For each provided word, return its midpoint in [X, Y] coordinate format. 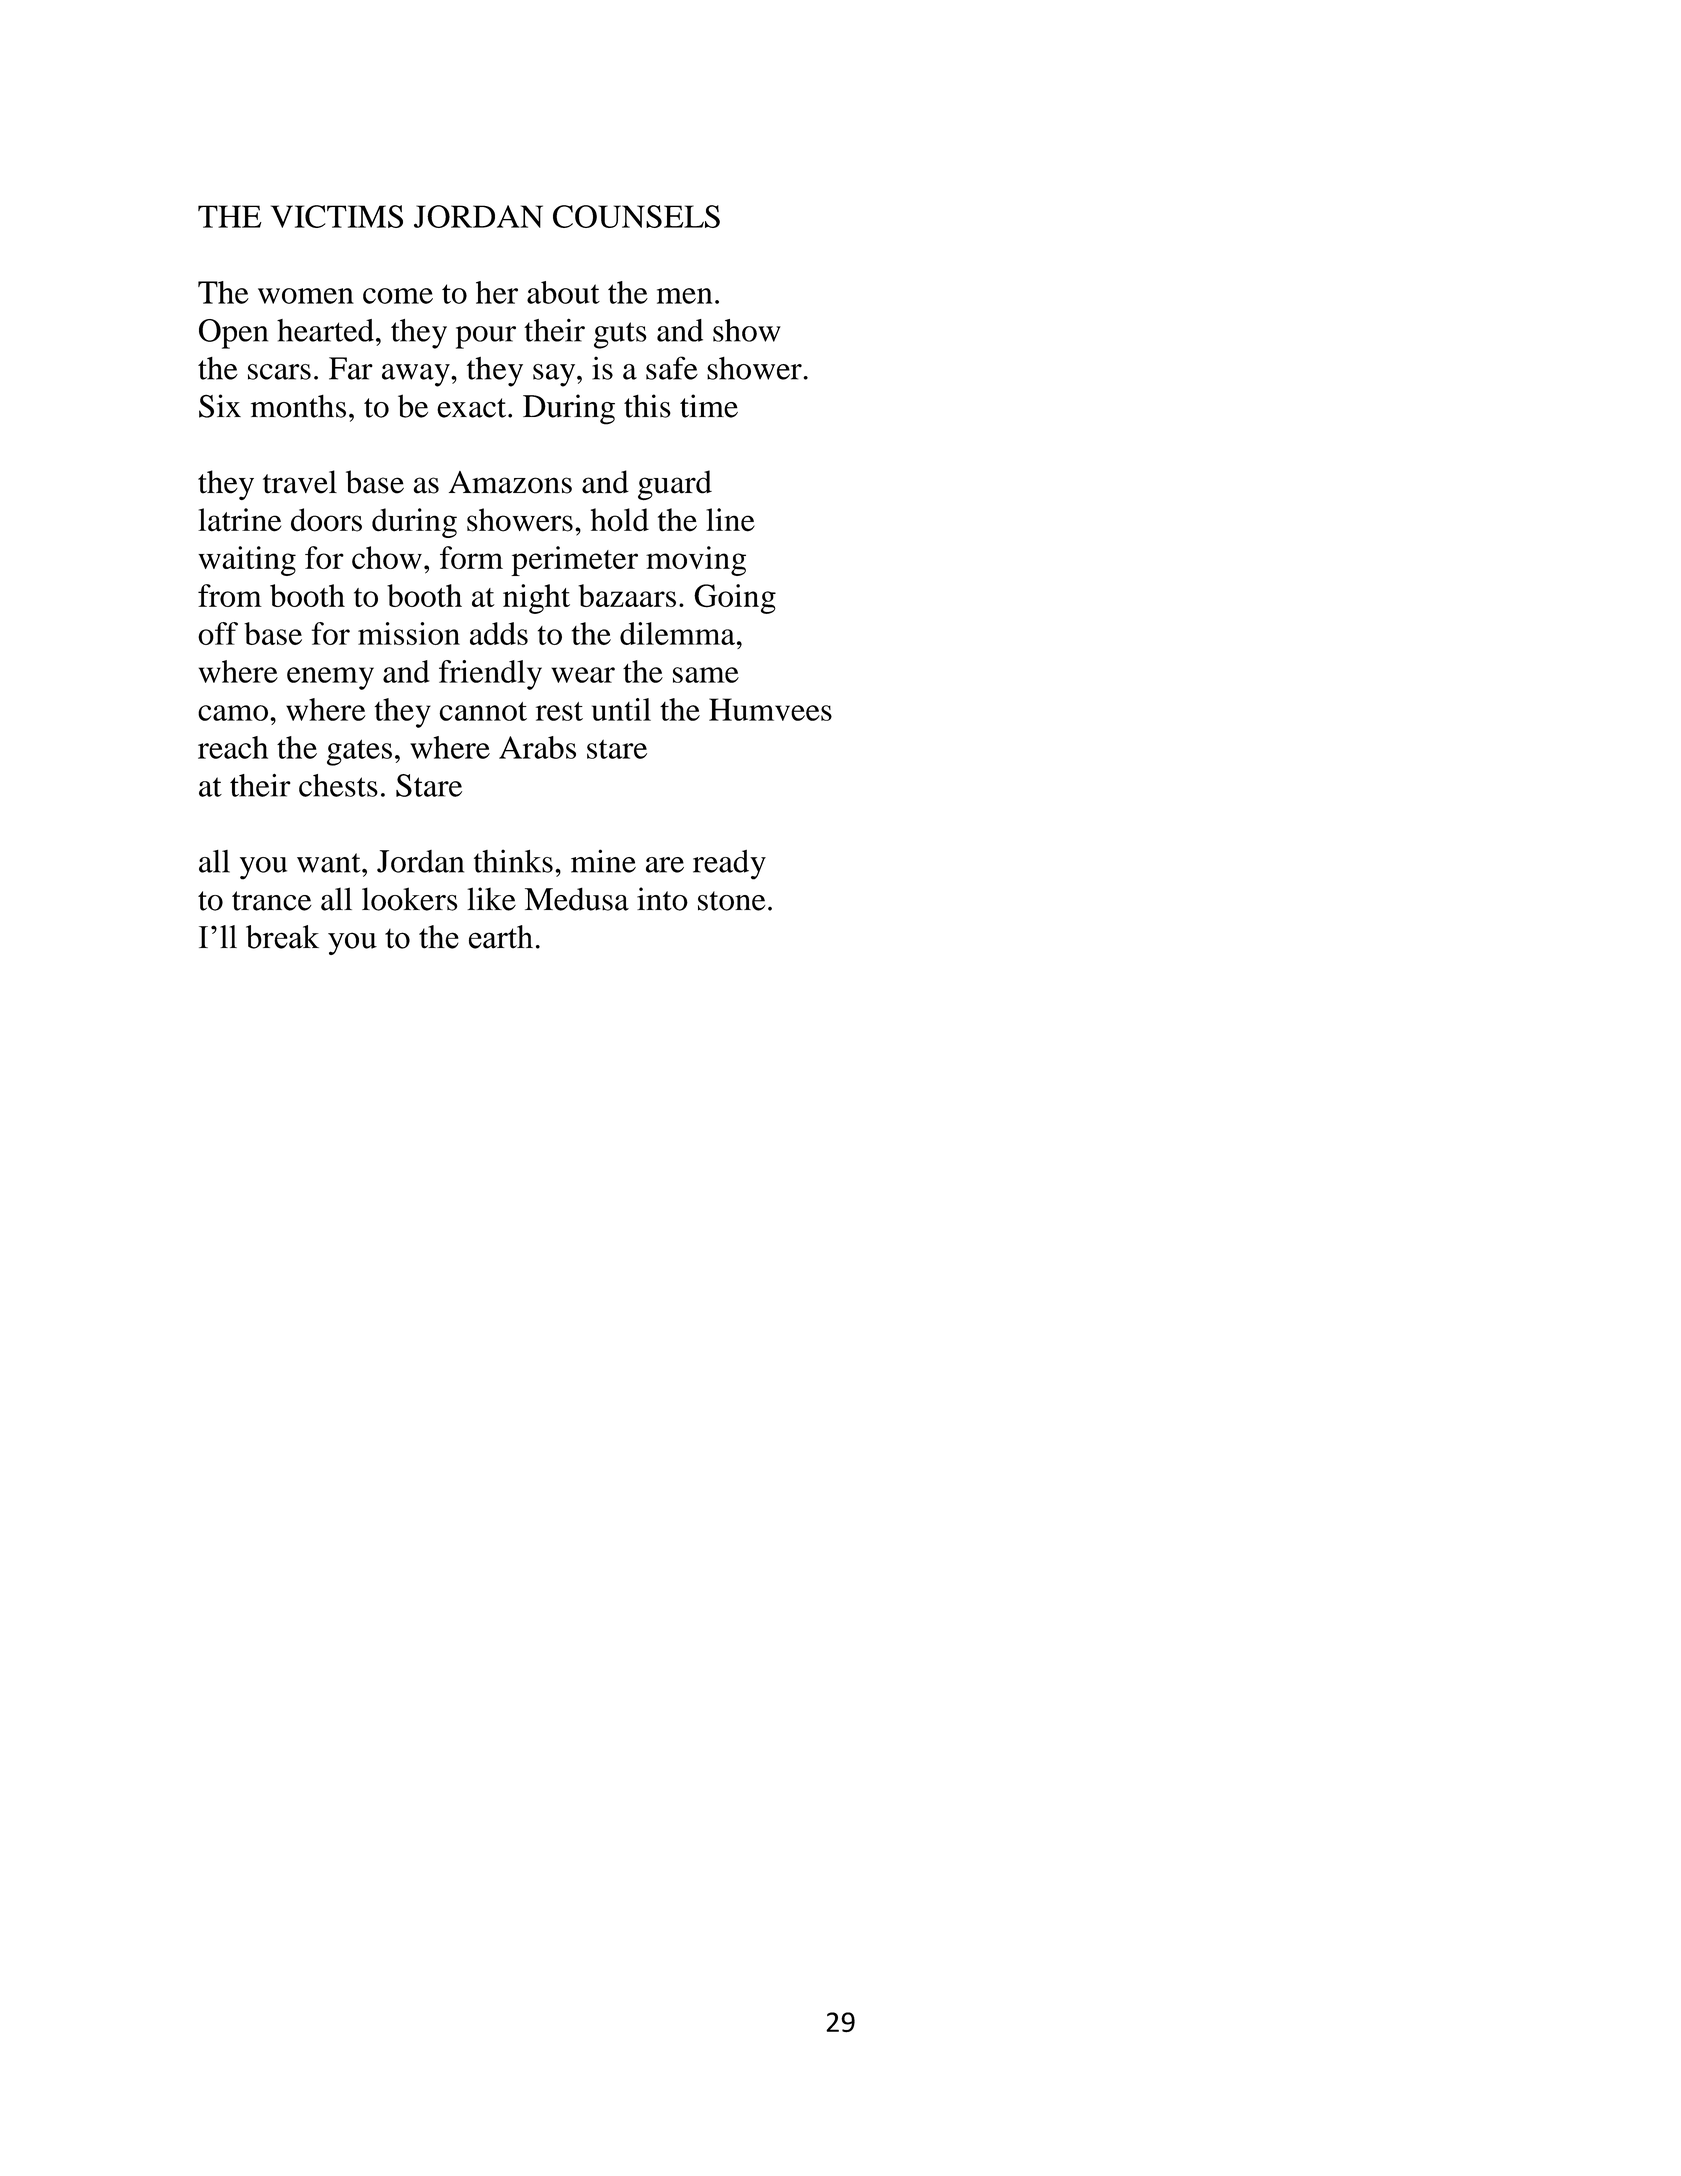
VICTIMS [337, 216]
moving [696, 561]
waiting [247, 561]
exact [473, 408]
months [298, 406]
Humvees [770, 709]
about [563, 292]
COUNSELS [636, 216]
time [709, 406]
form [471, 557]
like [491, 899]
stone [732, 901]
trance [272, 901]
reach [233, 747]
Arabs [537, 747]
